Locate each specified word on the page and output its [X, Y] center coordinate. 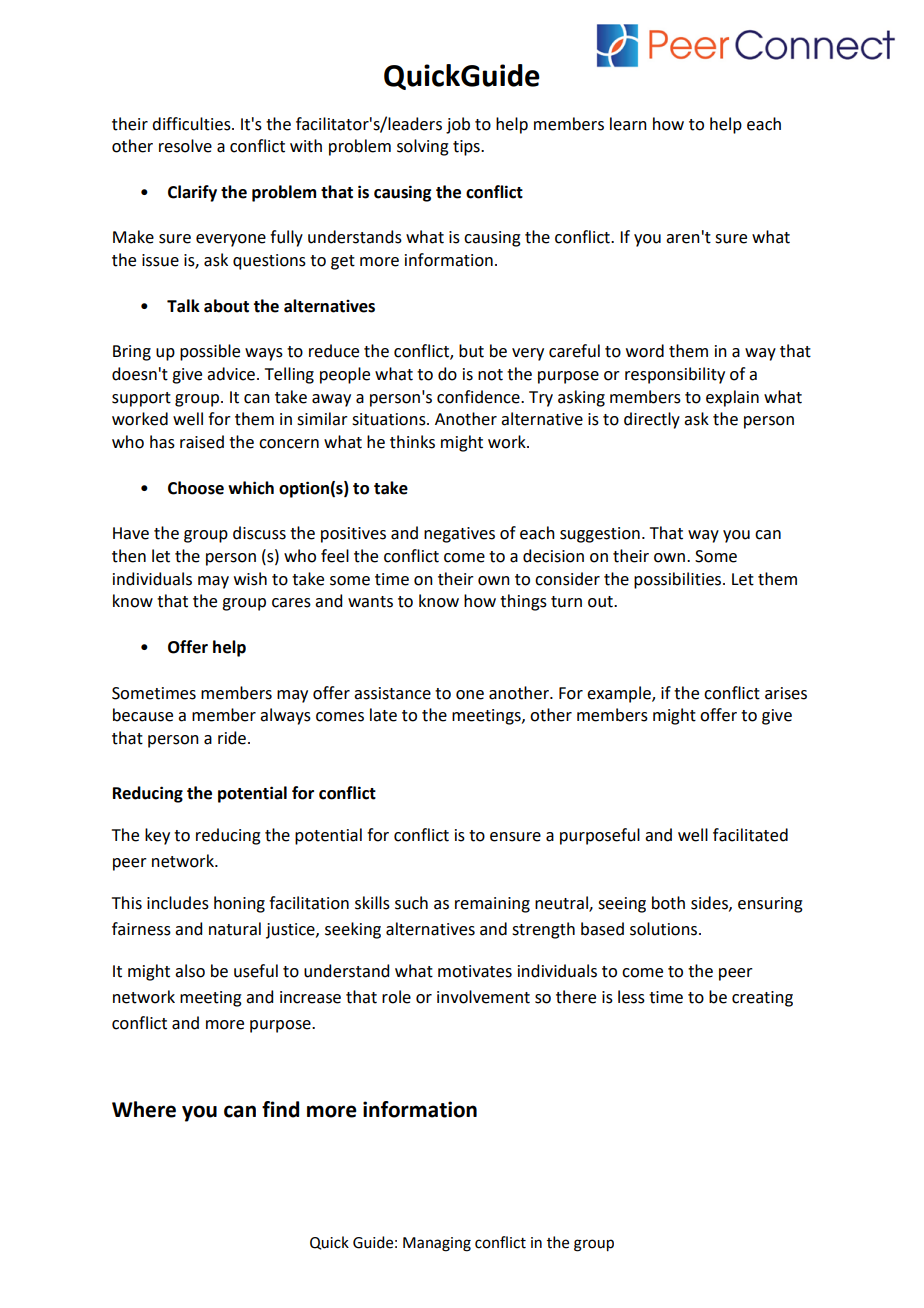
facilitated [750, 835]
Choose [196, 488]
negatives [459, 535]
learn [628, 124]
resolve [185, 146]
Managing [437, 1244]
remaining [492, 905]
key [157, 836]
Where [144, 1109]
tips [467, 148]
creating [762, 999]
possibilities [679, 580]
